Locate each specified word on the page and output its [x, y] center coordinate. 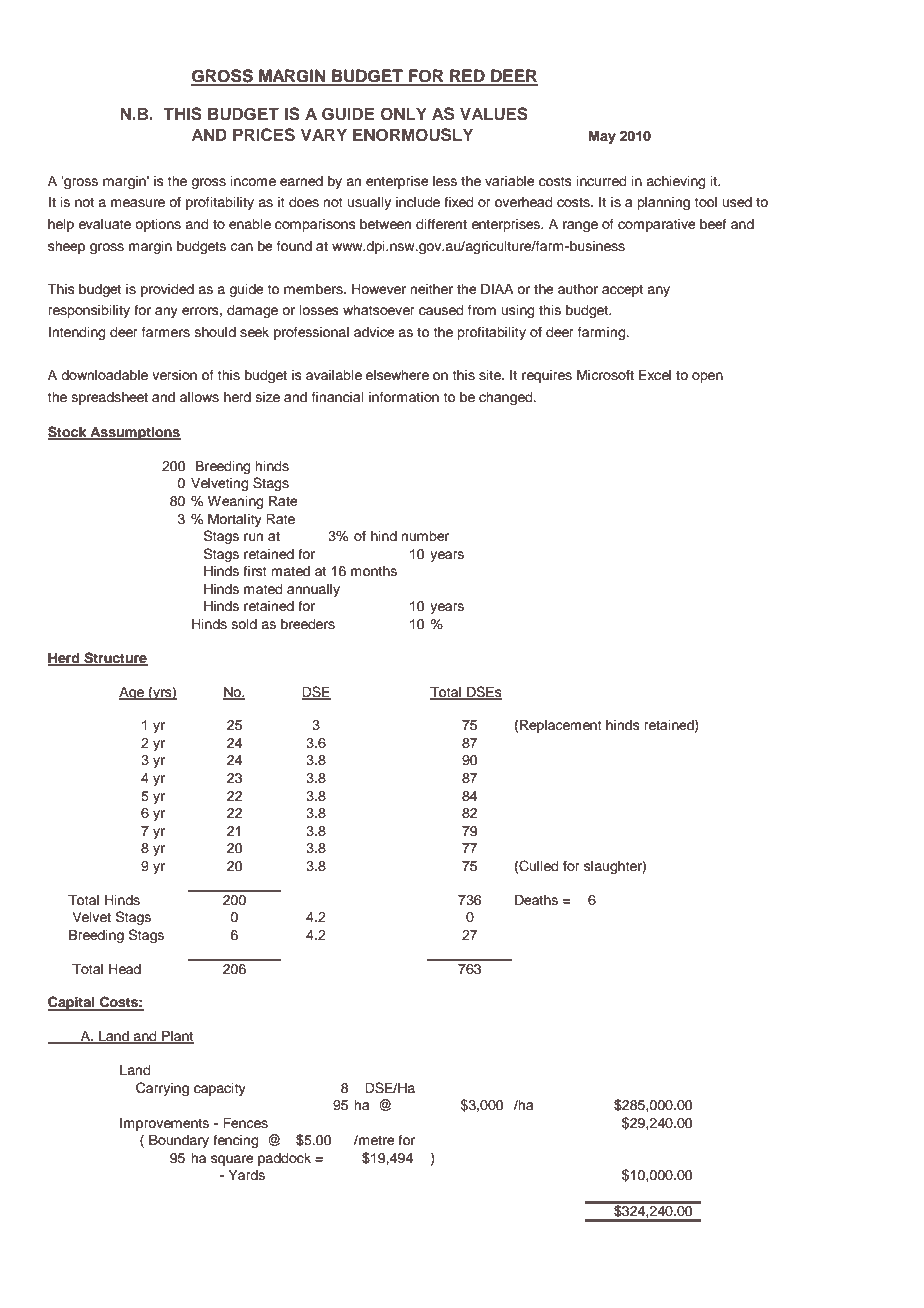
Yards [247, 1175]
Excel [655, 375]
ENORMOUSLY [413, 135]
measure [138, 203]
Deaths [536, 900]
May [602, 137]
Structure [115, 658]
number [425, 536]
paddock [284, 1159]
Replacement [561, 726]
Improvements [164, 1124]
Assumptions [134, 433]
